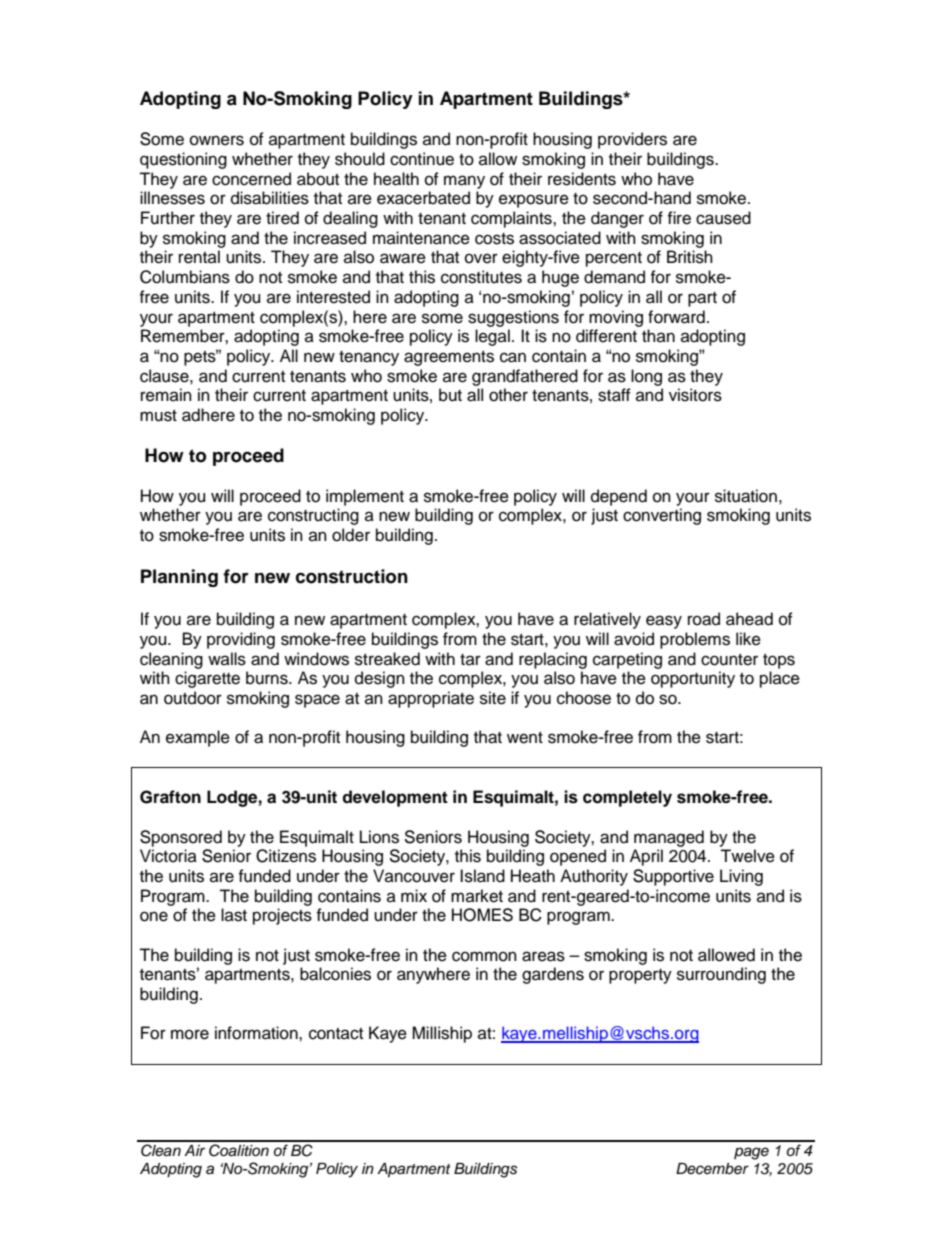 The image size is (952, 1233). Describe the element at coordinates (194, 1150) in the screenshot. I see `Air` at that location.
